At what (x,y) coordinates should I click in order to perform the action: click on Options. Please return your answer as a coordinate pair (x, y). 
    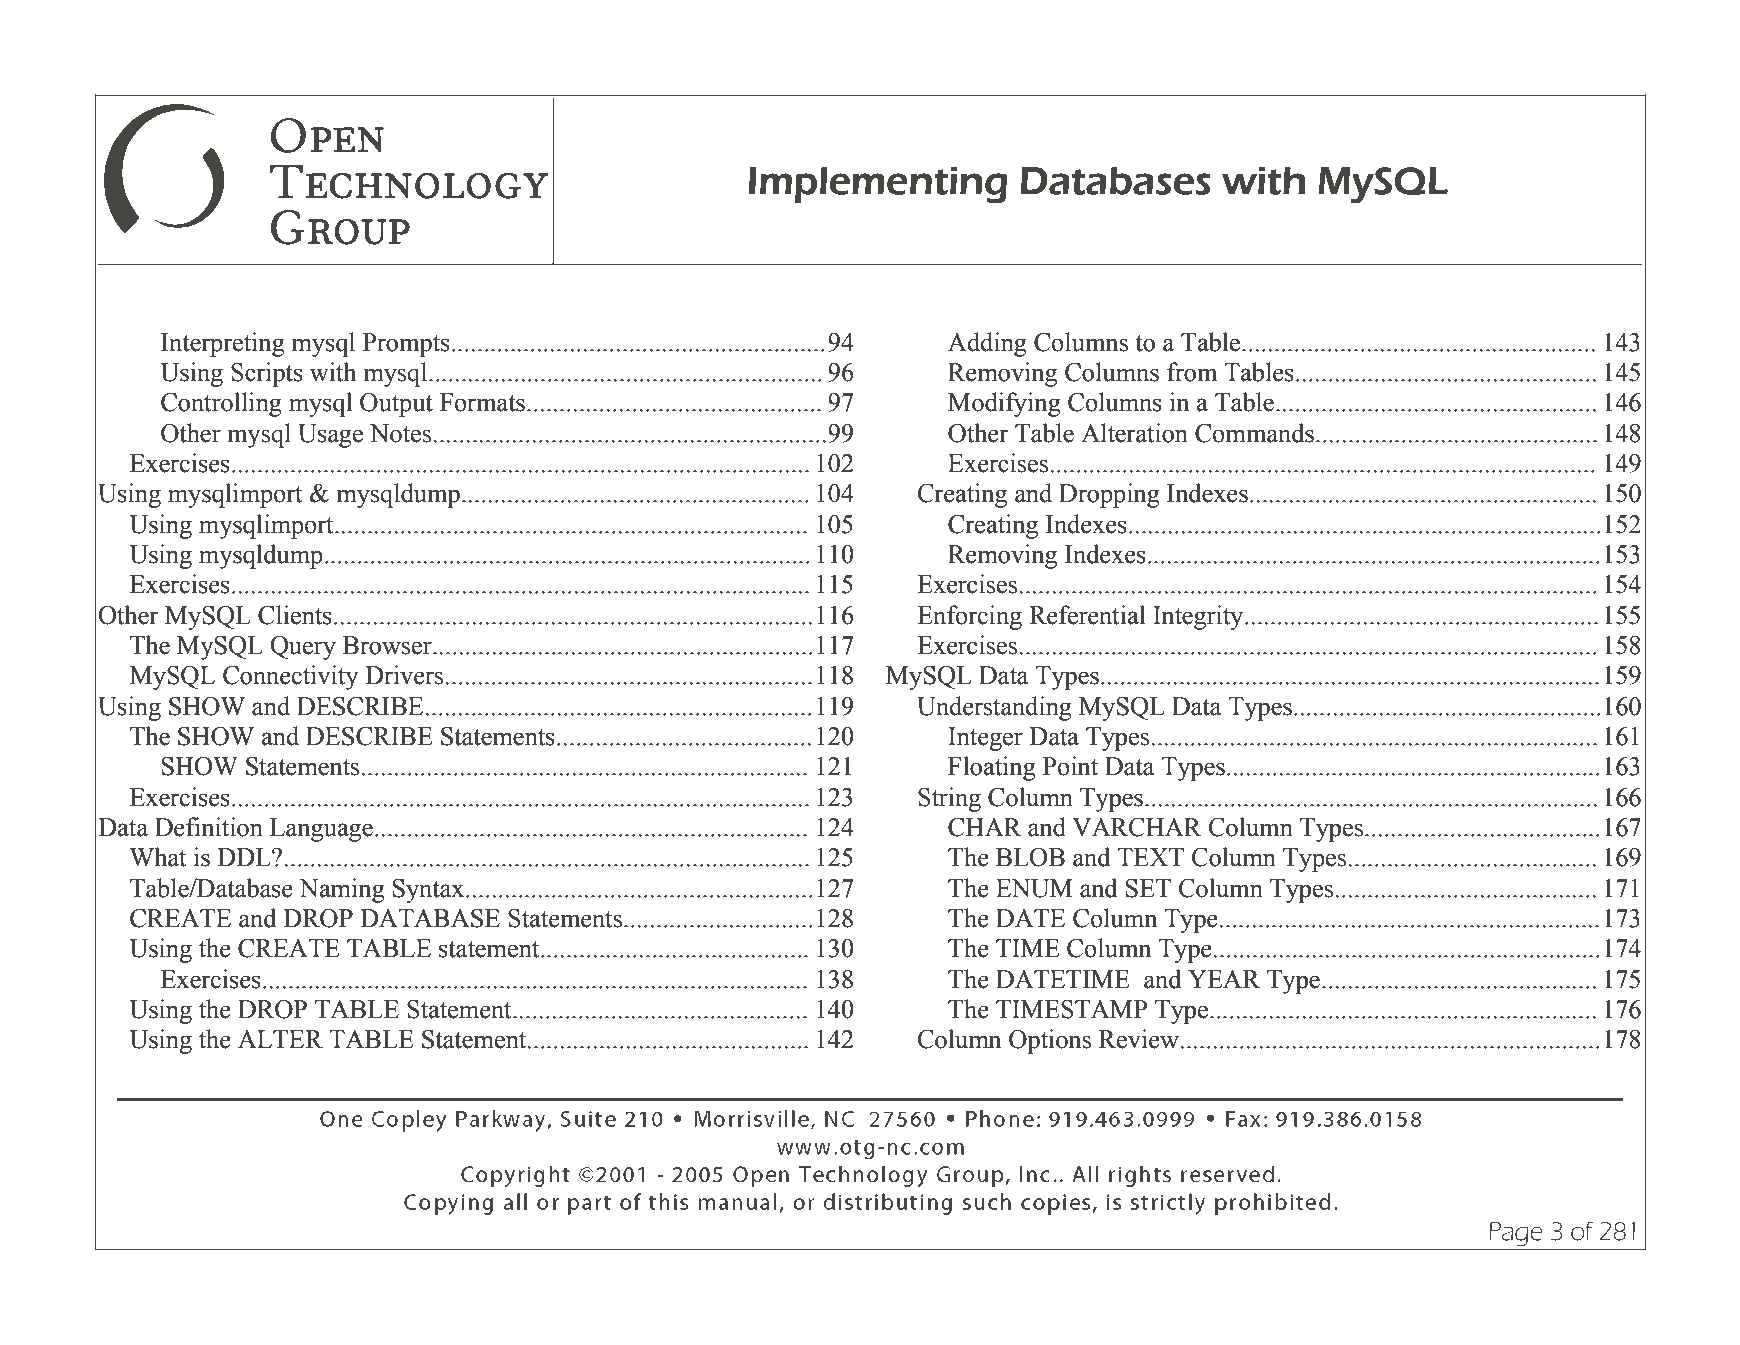
    Looking at the image, I should click on (1050, 1041).
